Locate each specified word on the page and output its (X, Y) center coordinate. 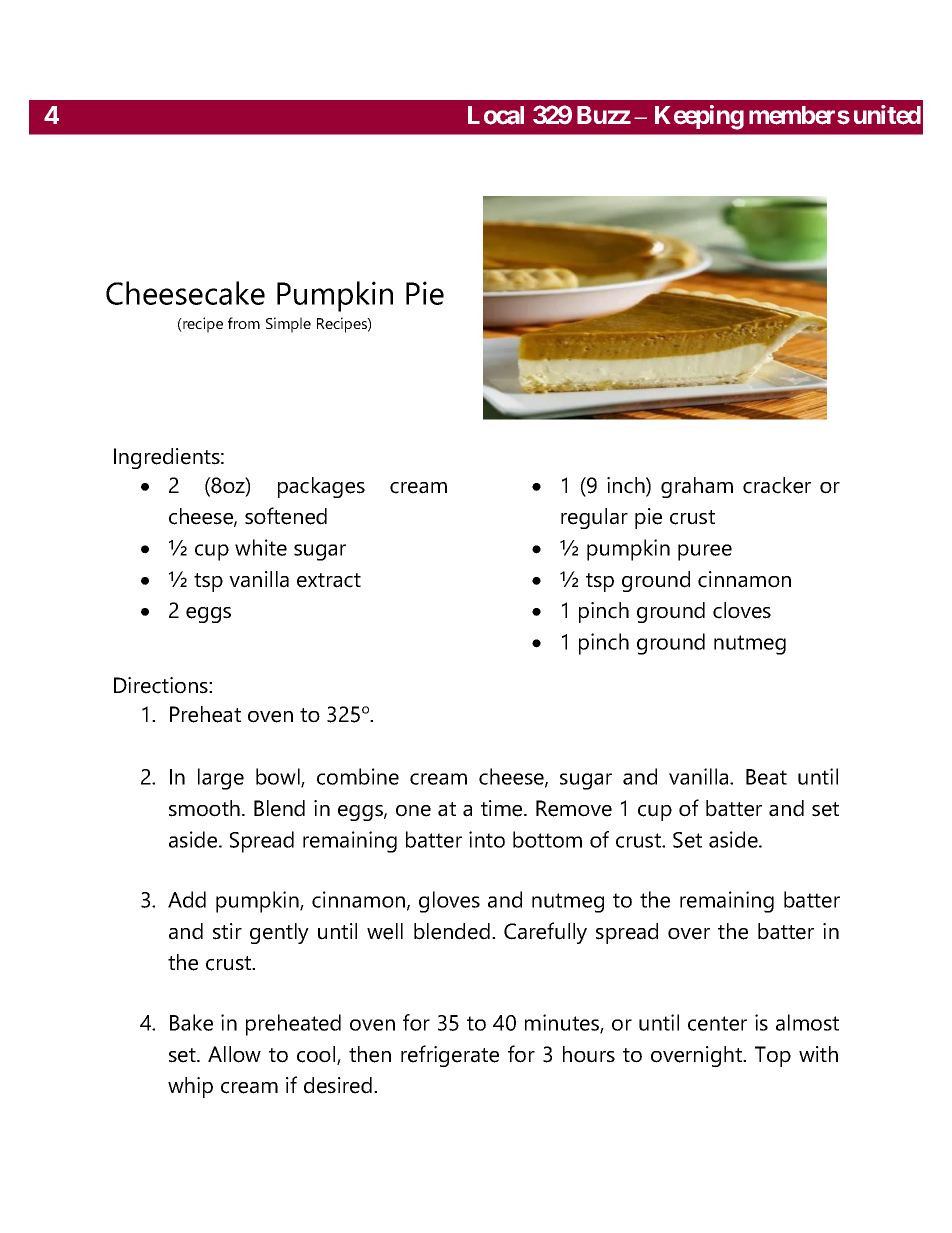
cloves (742, 610)
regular (594, 518)
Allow (234, 1054)
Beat (766, 777)
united (887, 115)
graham (697, 487)
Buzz (604, 115)
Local (496, 115)
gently (279, 933)
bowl (279, 778)
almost (807, 1022)
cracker (777, 485)
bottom (547, 839)
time (503, 808)
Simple (288, 325)
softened (286, 516)
